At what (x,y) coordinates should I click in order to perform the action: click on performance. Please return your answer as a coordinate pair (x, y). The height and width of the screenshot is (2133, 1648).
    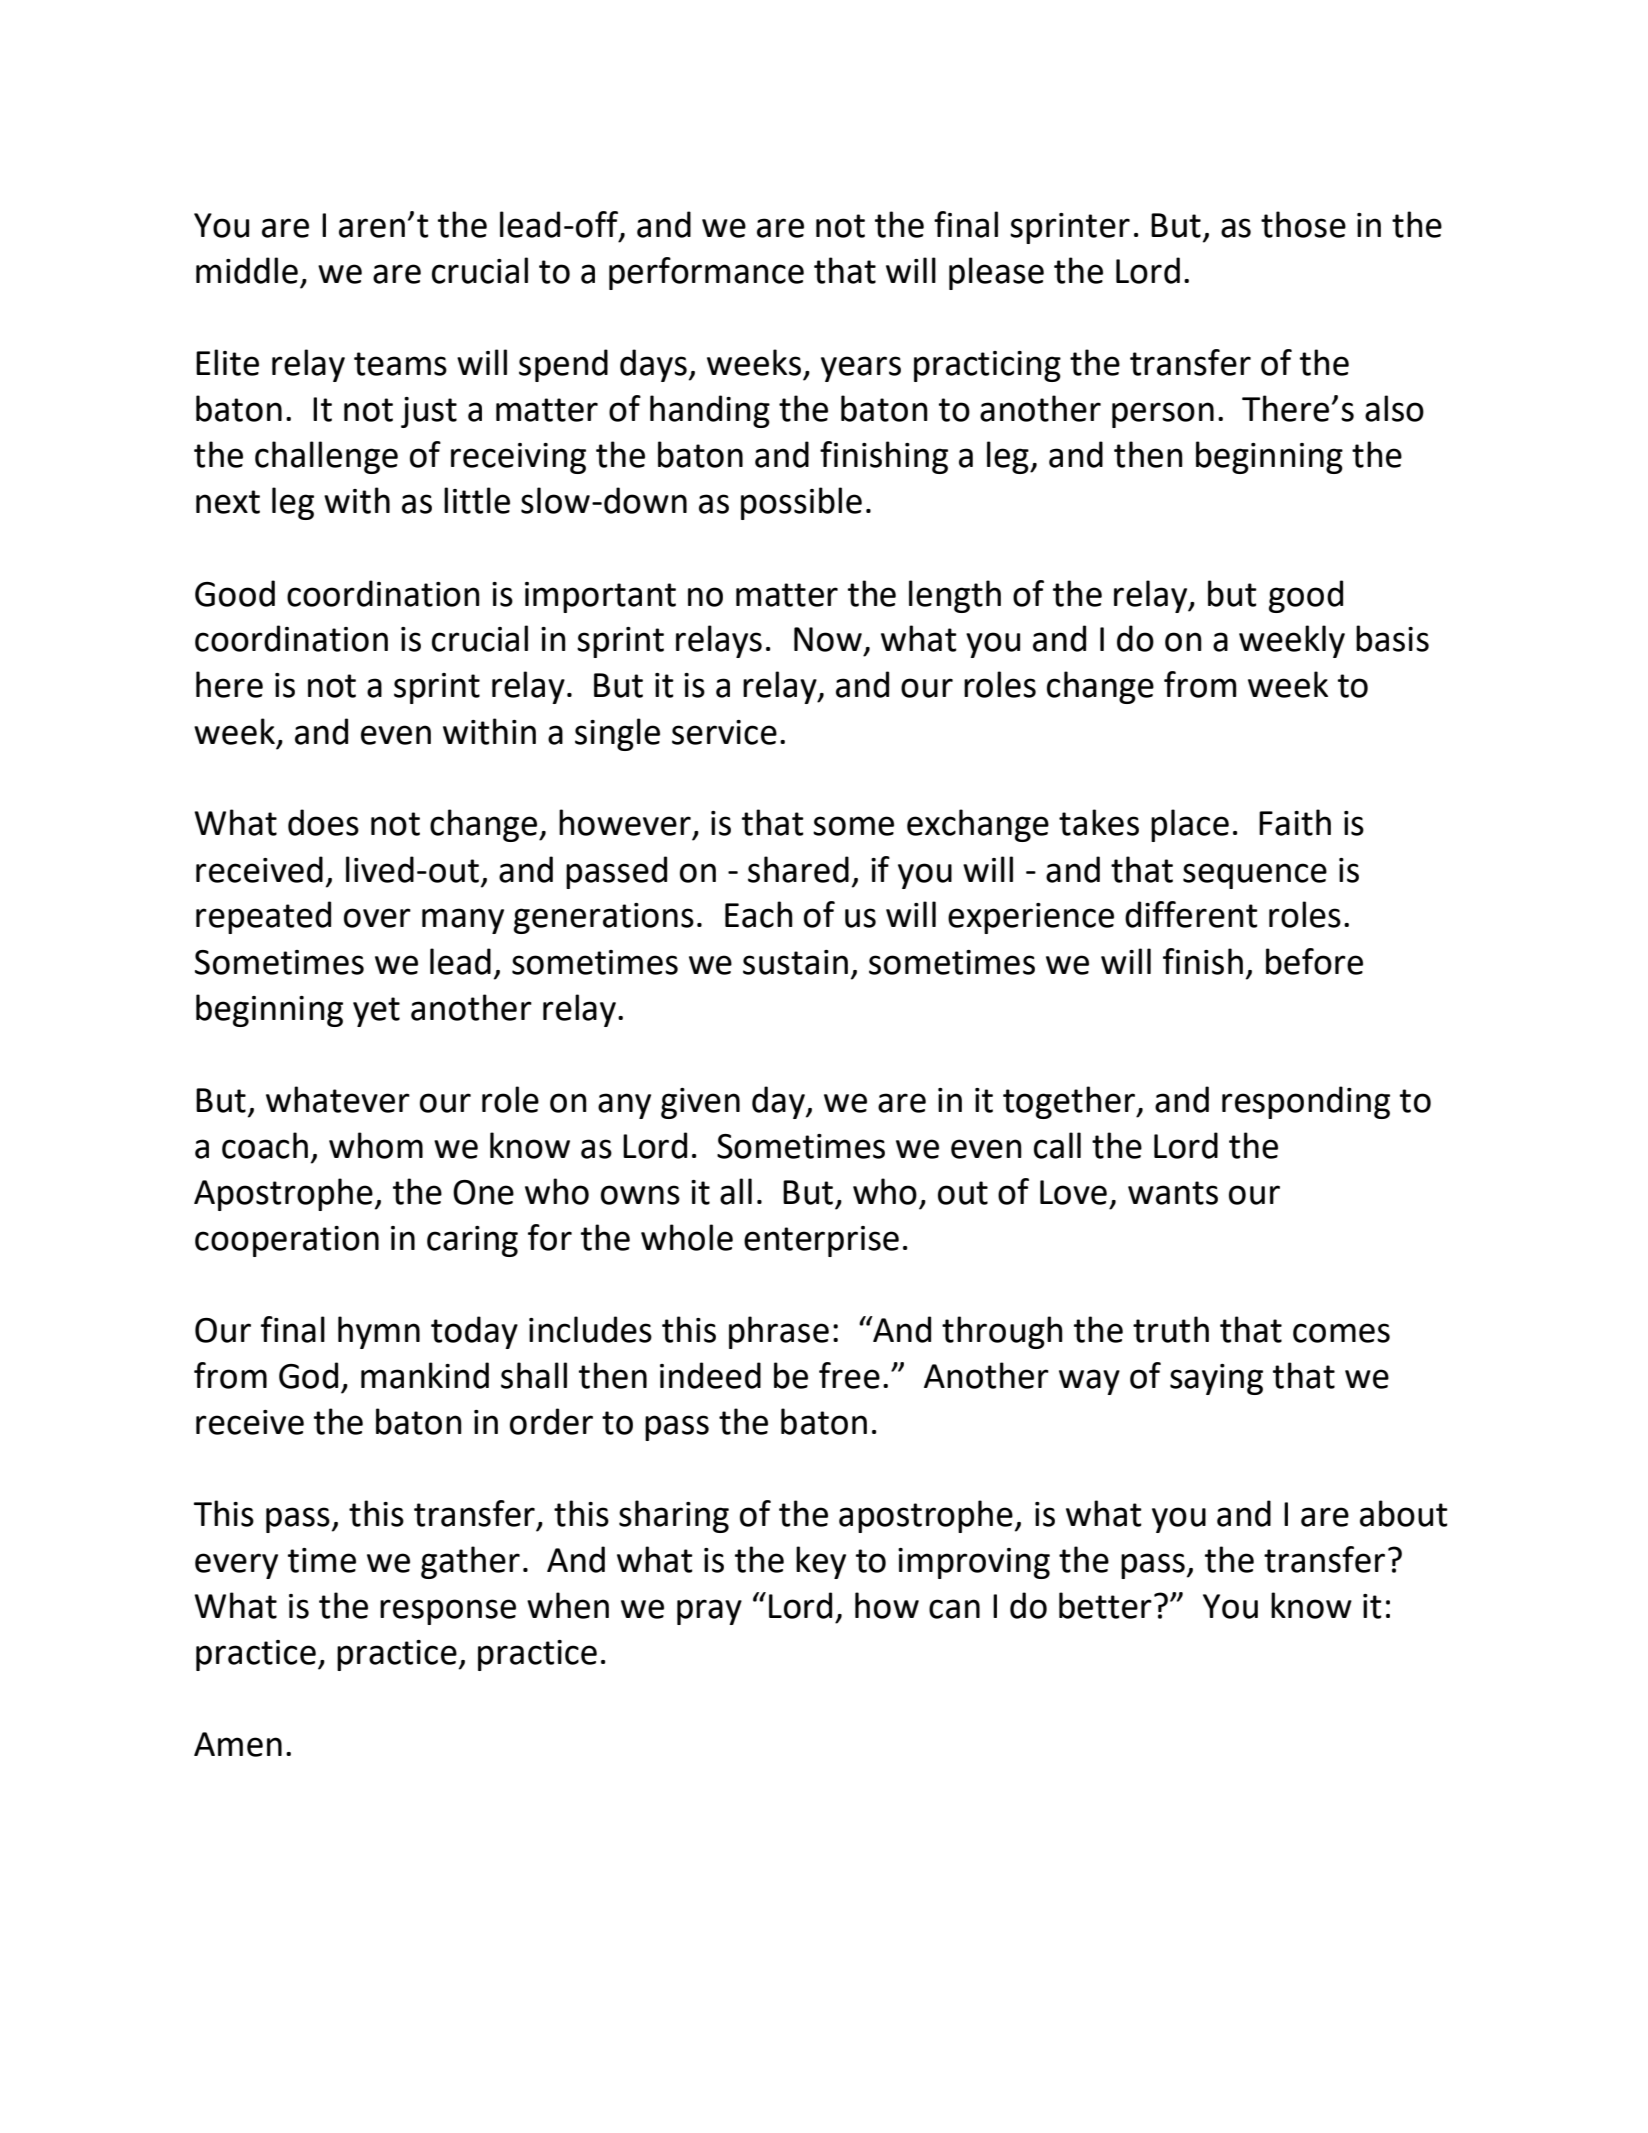
    Looking at the image, I should click on (706, 273).
